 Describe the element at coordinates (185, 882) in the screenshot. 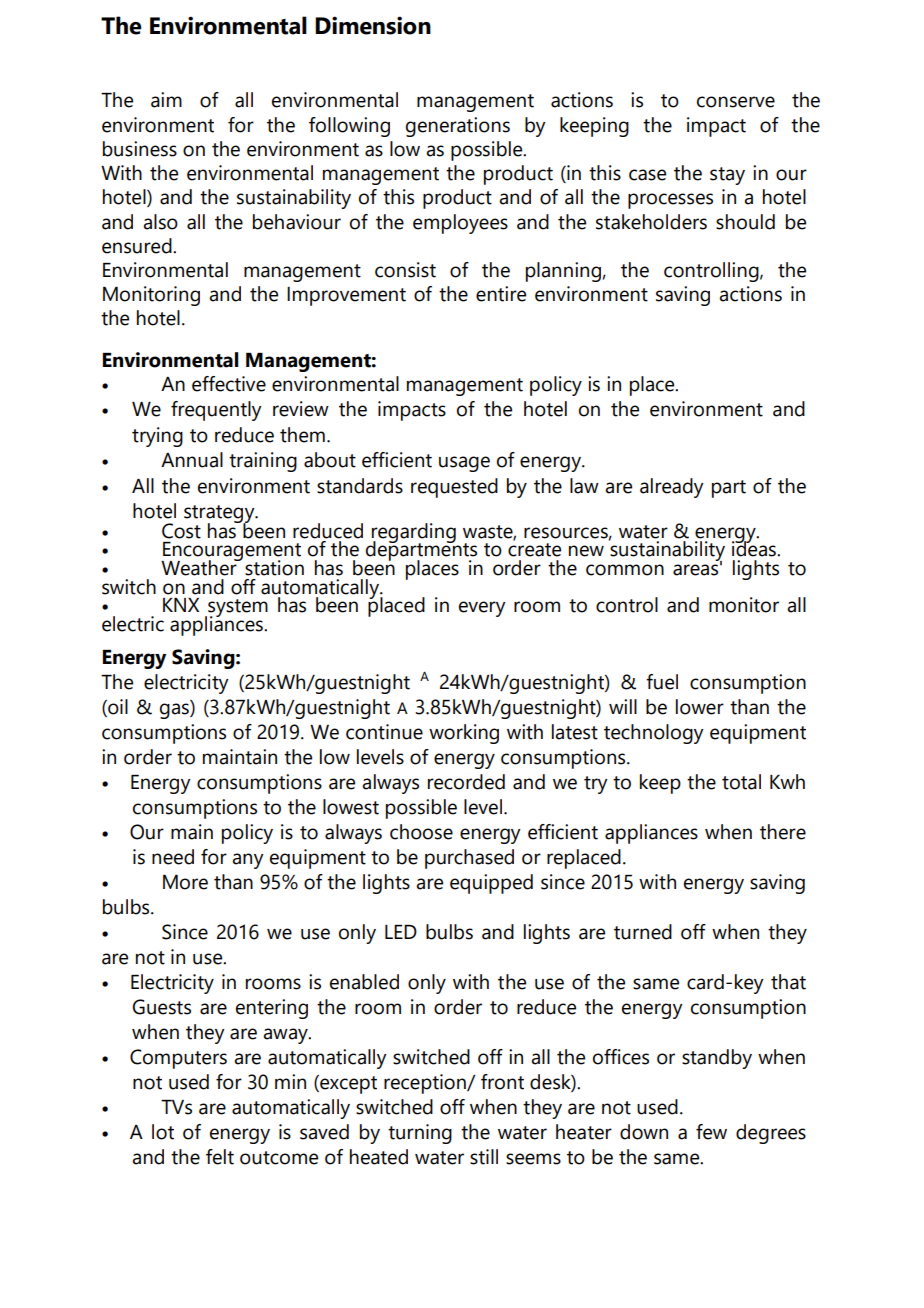

I see `More` at that location.
